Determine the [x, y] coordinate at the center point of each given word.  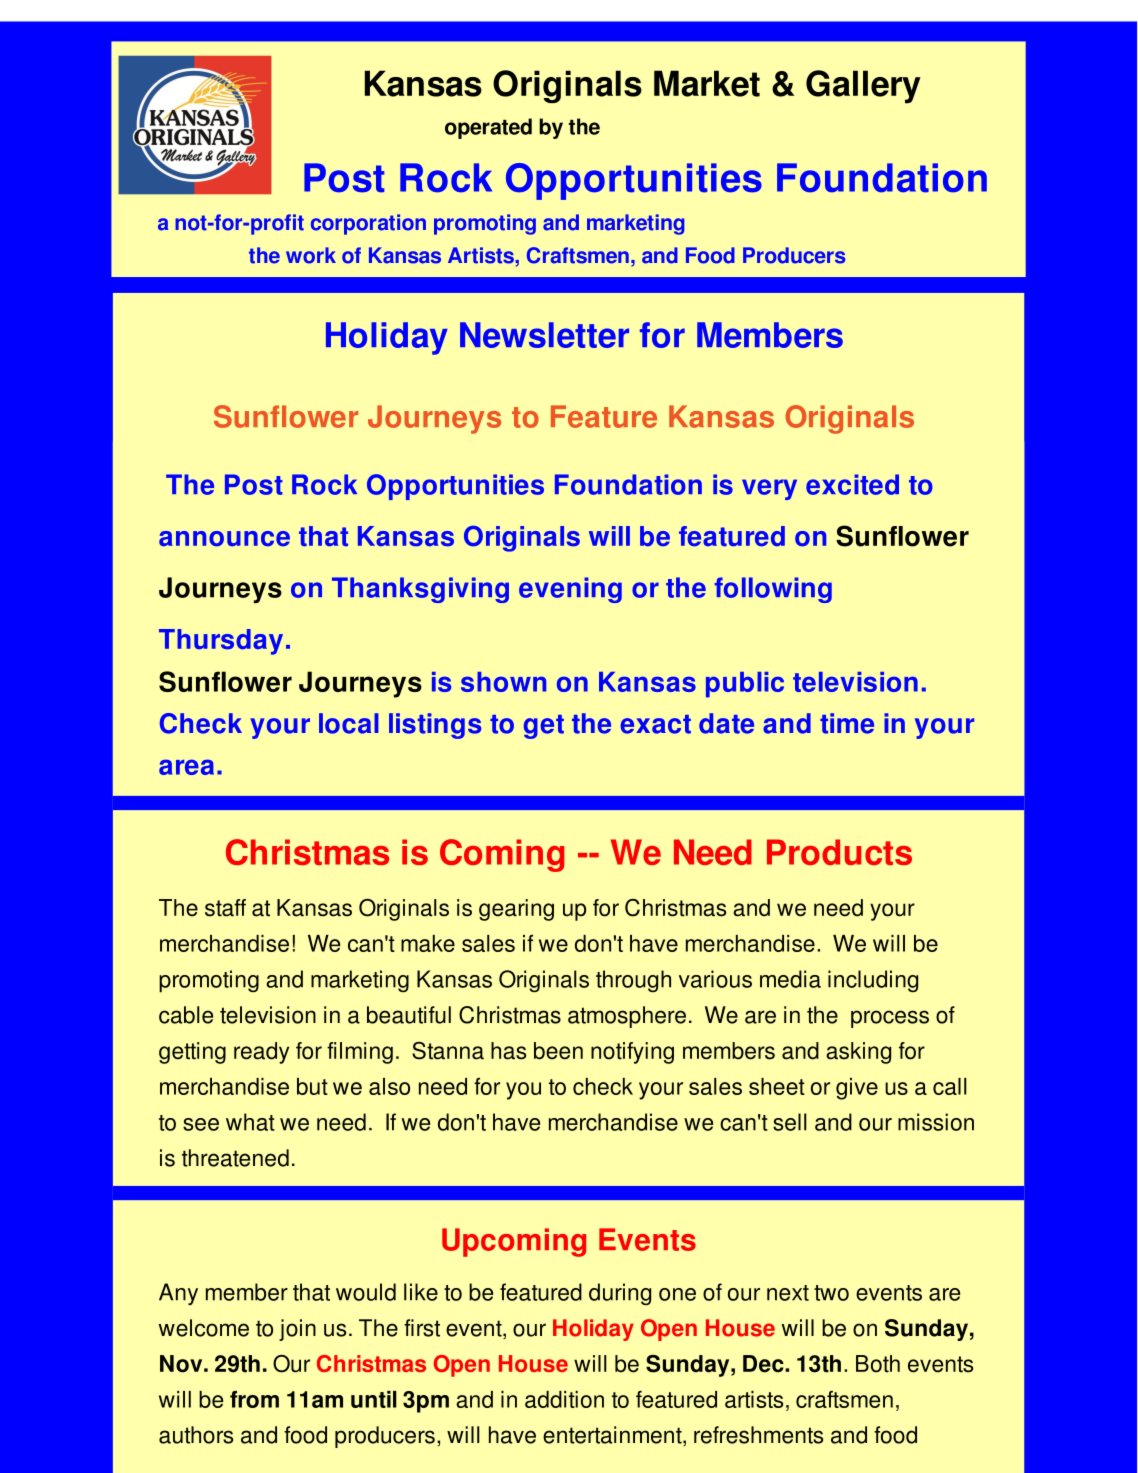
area [186, 767]
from [254, 1399]
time [847, 723]
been [558, 1051]
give [857, 1089]
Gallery [863, 87]
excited [852, 484]
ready [261, 1053]
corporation [368, 224]
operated [488, 128]
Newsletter [544, 335]
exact [655, 724]
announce [224, 539]
